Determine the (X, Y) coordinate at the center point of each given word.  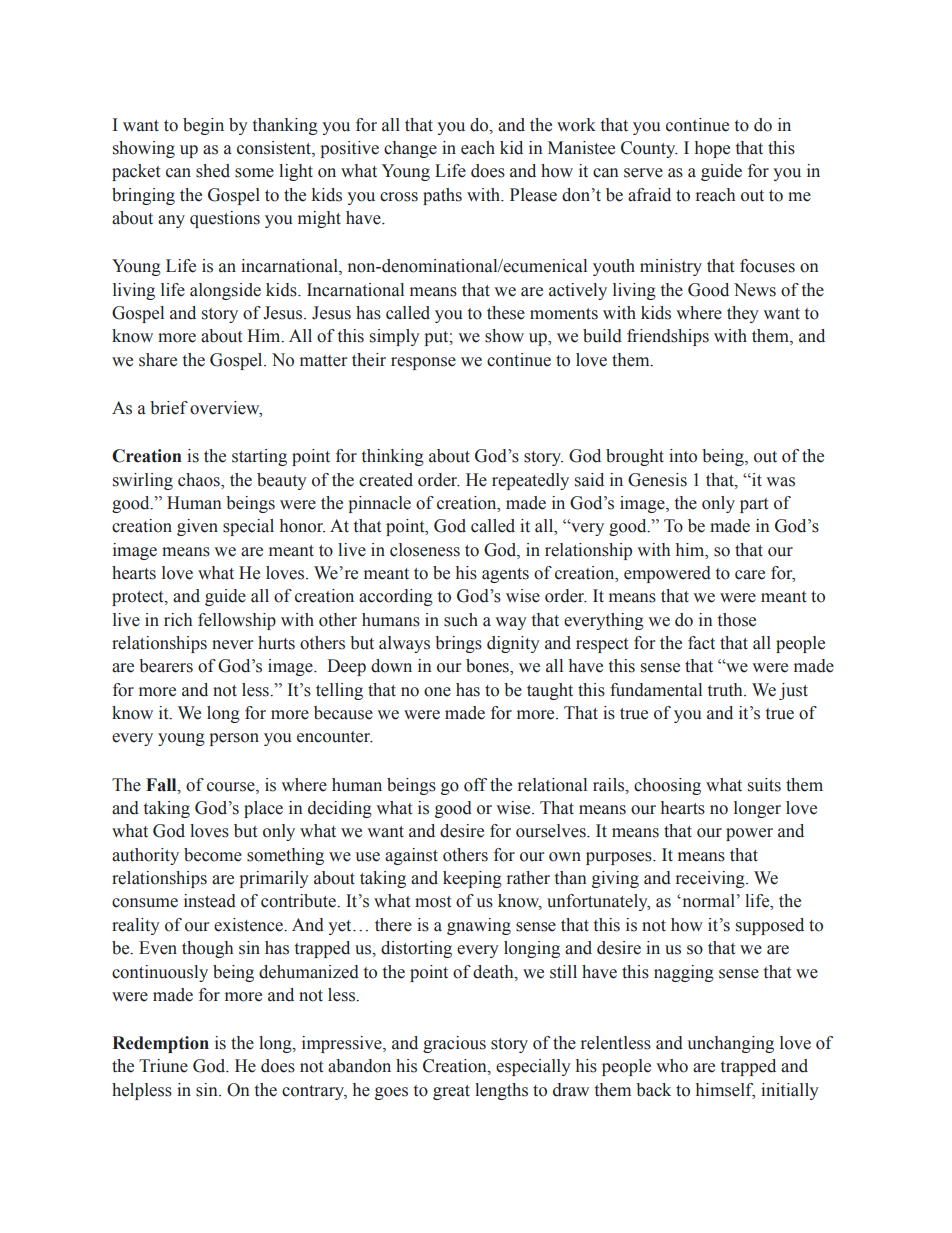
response (423, 363)
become (213, 855)
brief (169, 408)
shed (213, 171)
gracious (454, 1044)
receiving (711, 879)
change (410, 149)
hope (712, 149)
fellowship (237, 621)
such (461, 620)
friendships (668, 337)
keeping (472, 879)
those (737, 620)
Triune (163, 1066)
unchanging (730, 1044)
